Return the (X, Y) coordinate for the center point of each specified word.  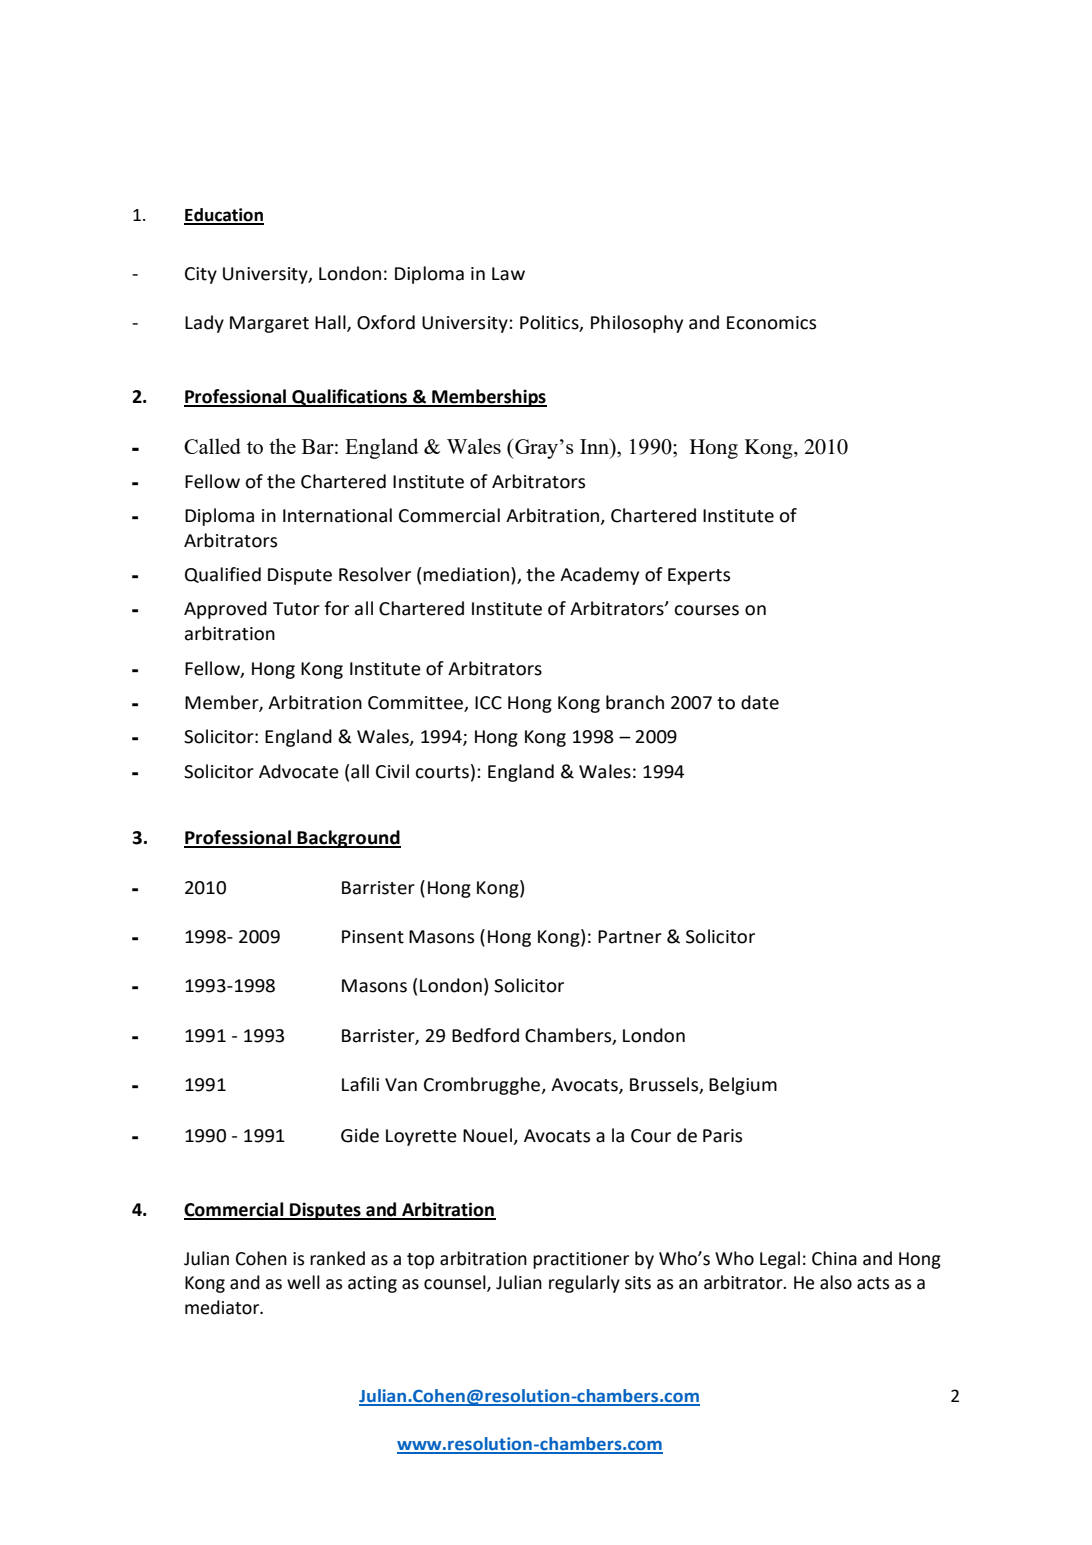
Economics (771, 323)
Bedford (485, 1035)
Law (508, 274)
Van (401, 1085)
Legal (780, 1260)
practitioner (581, 1260)
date (760, 702)
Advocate (299, 771)
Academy (599, 576)
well (303, 1282)
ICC (488, 703)
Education (224, 216)
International (337, 515)
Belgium (743, 1086)
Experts (699, 576)
